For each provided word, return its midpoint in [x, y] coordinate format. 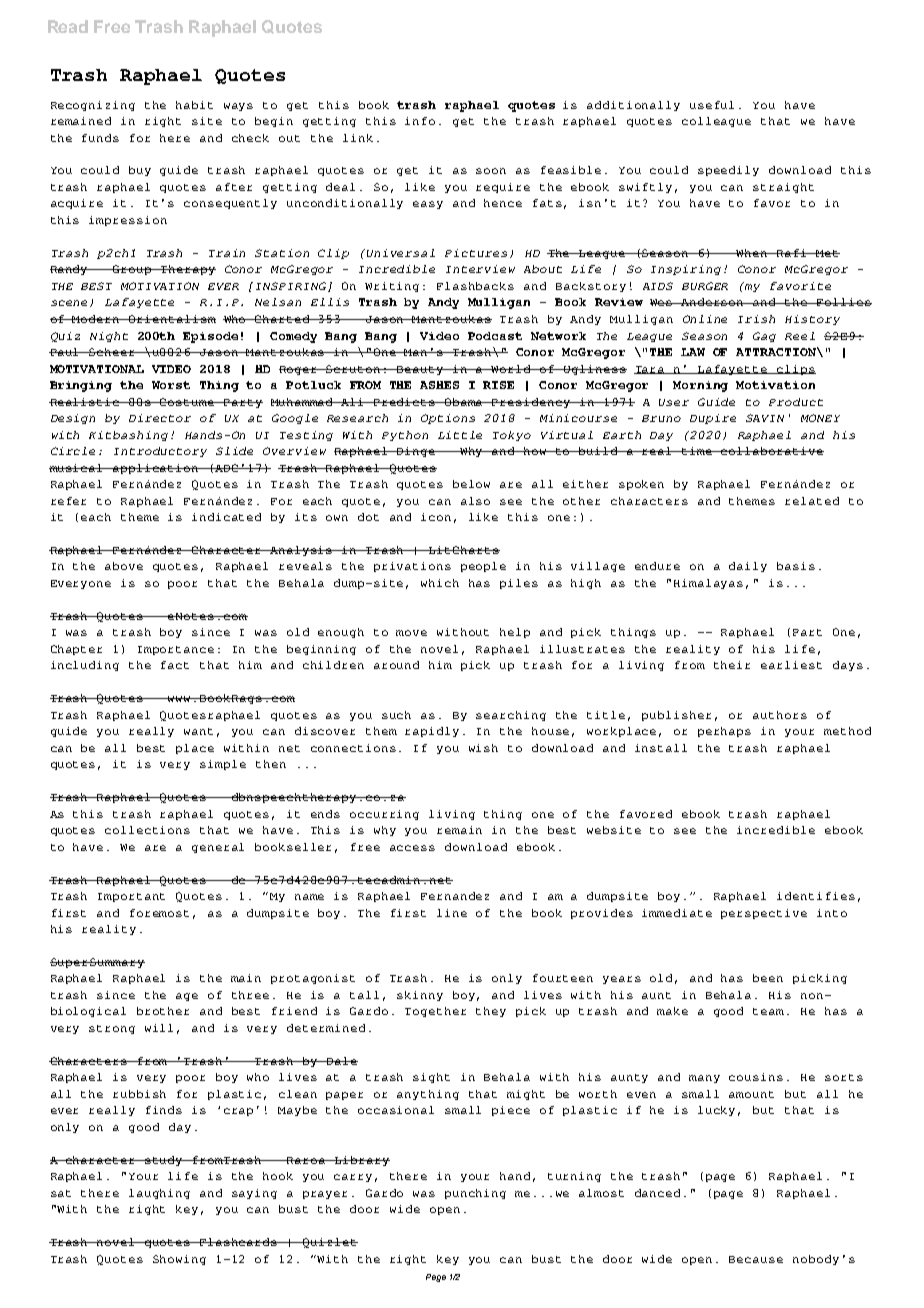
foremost [159, 913]
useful [712, 105]
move [411, 633]
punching [475, 1194]
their [732, 665]
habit [194, 105]
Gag [764, 337]
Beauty [421, 370]
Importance [176, 650]
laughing [159, 1194]
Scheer [113, 352]
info [420, 121]
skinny [420, 996]
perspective [764, 914]
